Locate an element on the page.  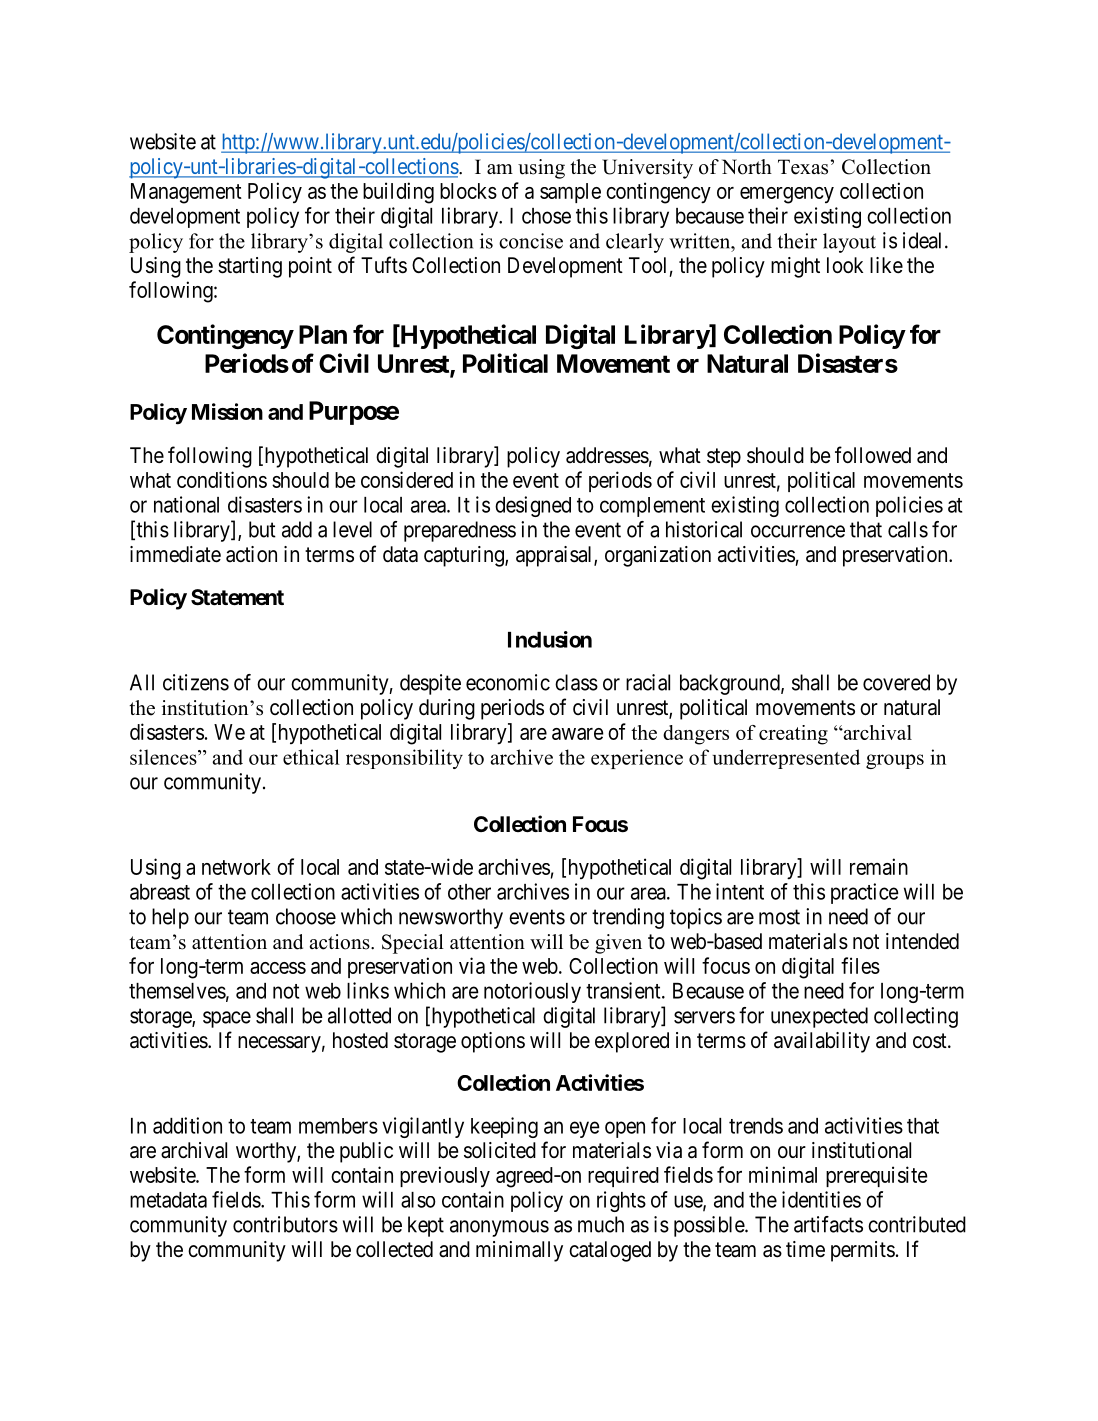
aware is located at coordinates (578, 734).
